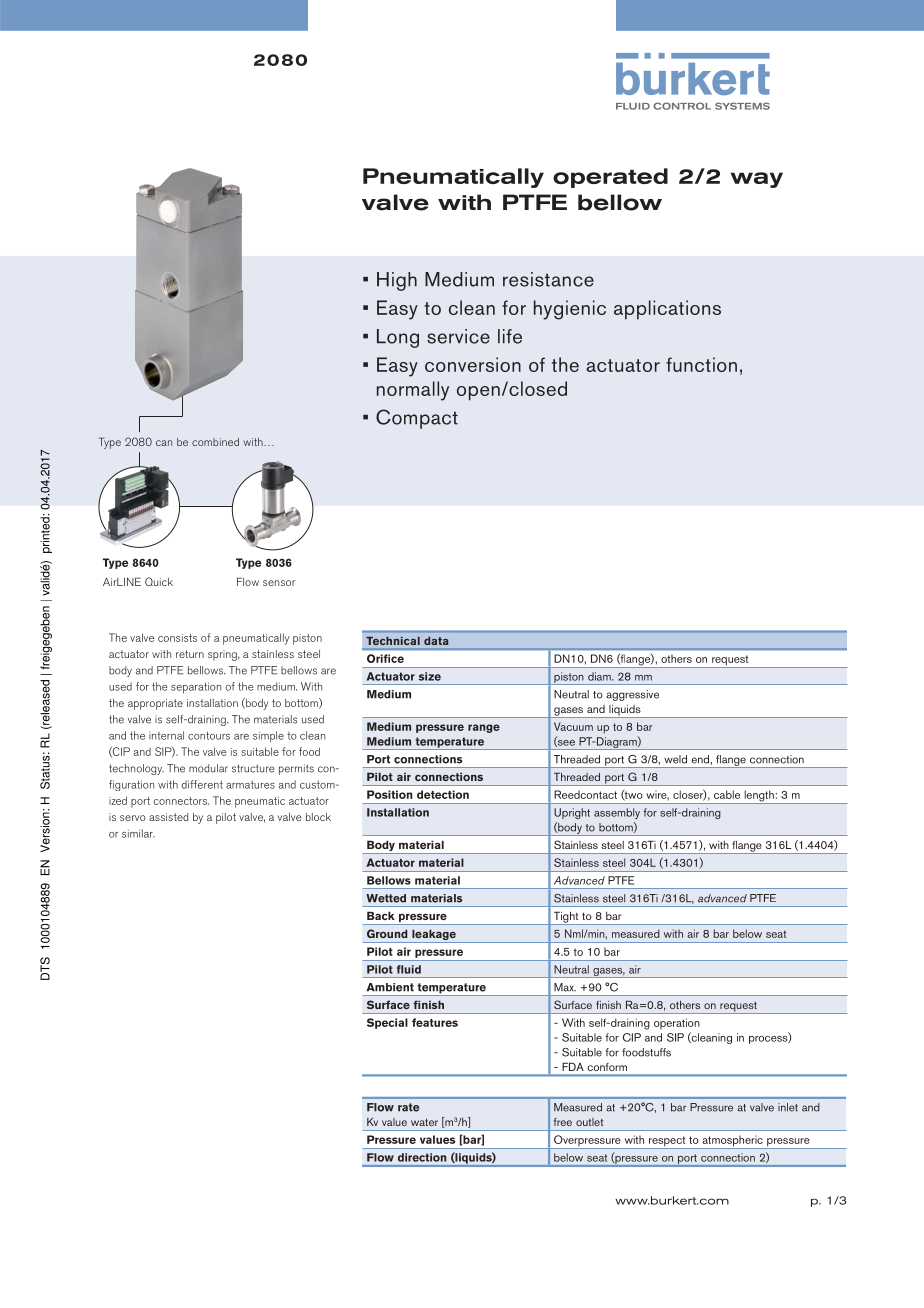 The image size is (924, 1308). What do you see at coordinates (548, 279) in the page?
I see `resistance` at bounding box center [548, 279].
